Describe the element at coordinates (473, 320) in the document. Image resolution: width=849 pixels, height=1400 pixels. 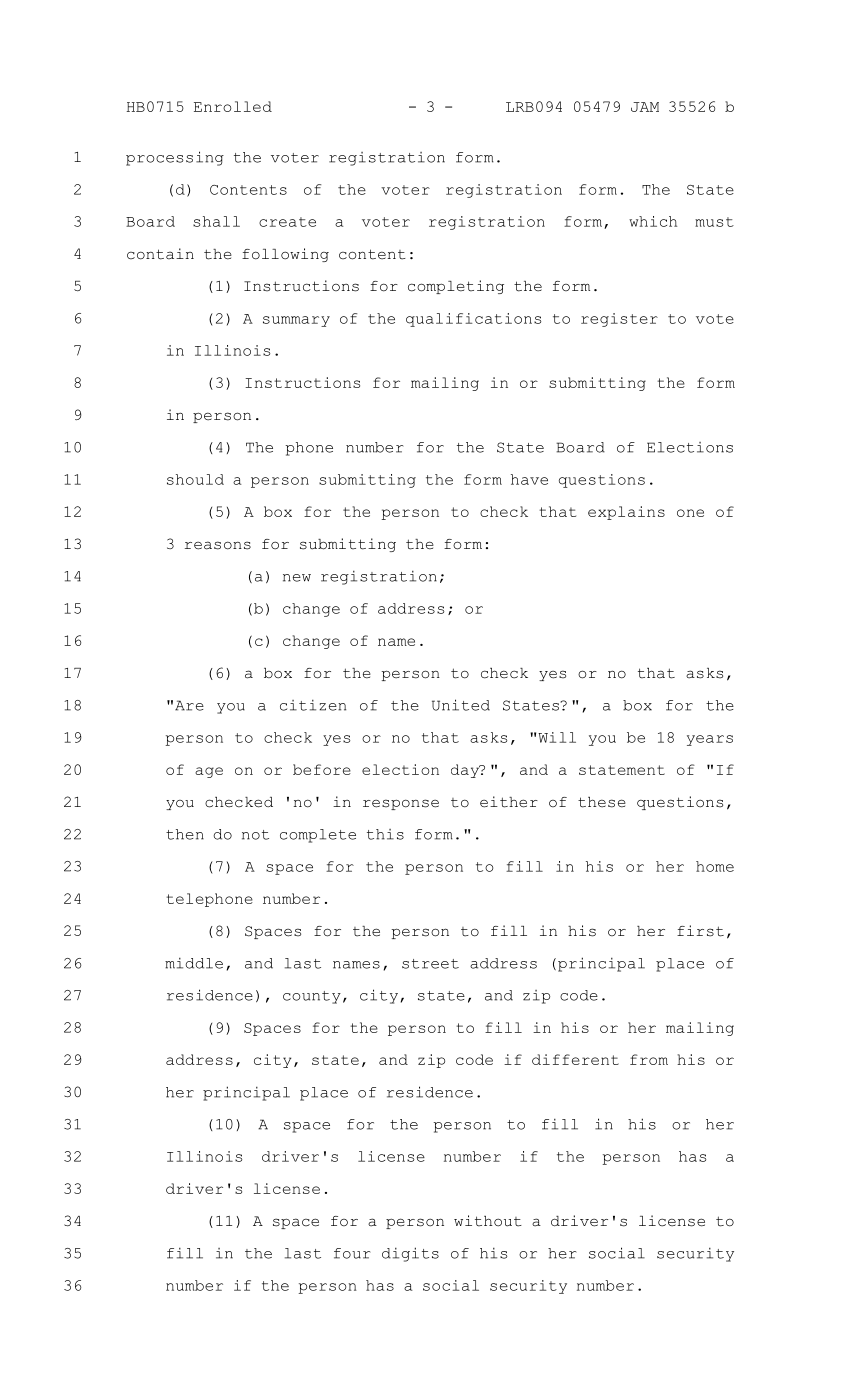
I see `qualifications` at that location.
